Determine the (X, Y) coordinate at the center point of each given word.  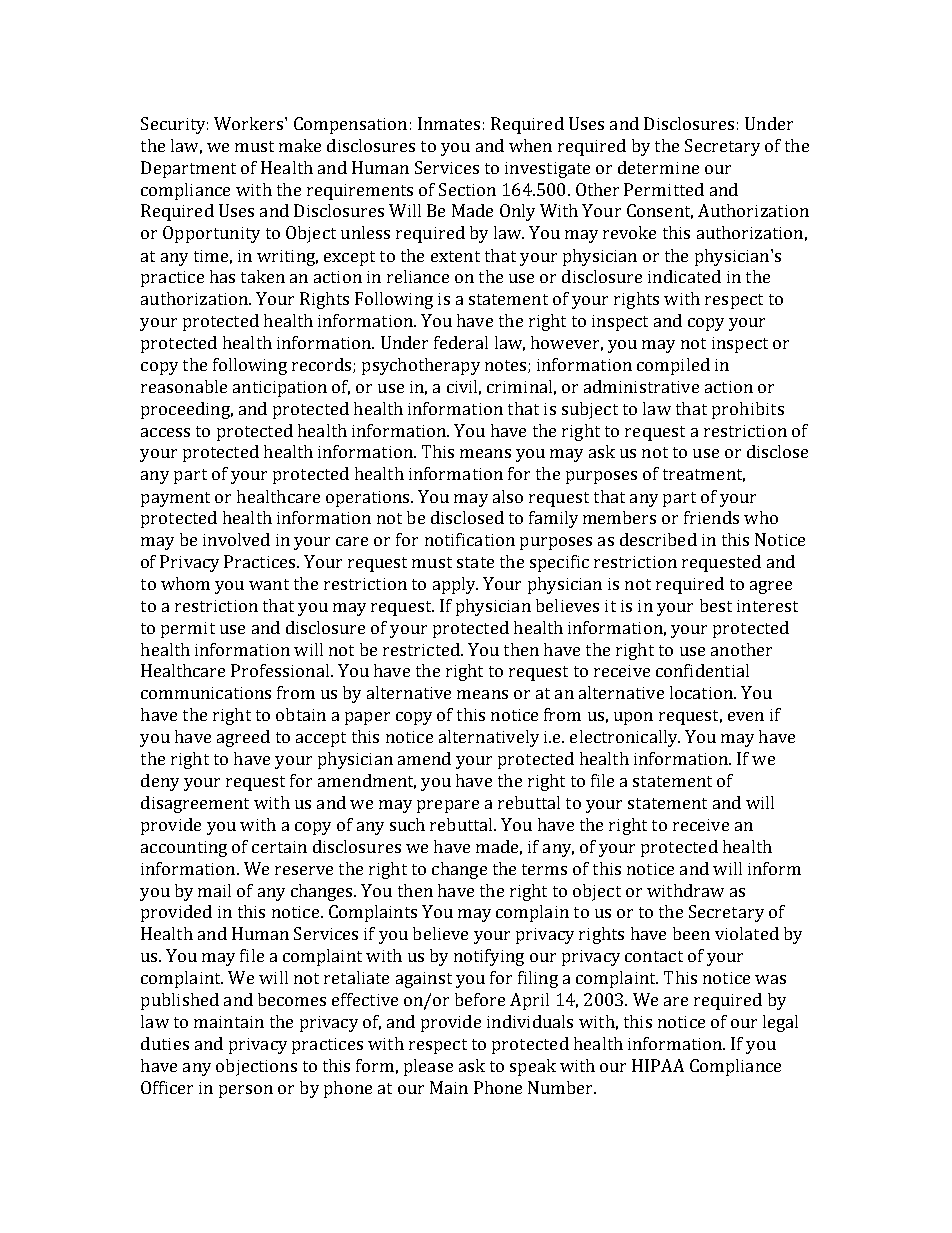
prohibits (748, 410)
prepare (448, 806)
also (508, 496)
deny (160, 782)
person (246, 1091)
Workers (250, 123)
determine (658, 167)
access (165, 432)
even (746, 716)
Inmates (449, 123)
